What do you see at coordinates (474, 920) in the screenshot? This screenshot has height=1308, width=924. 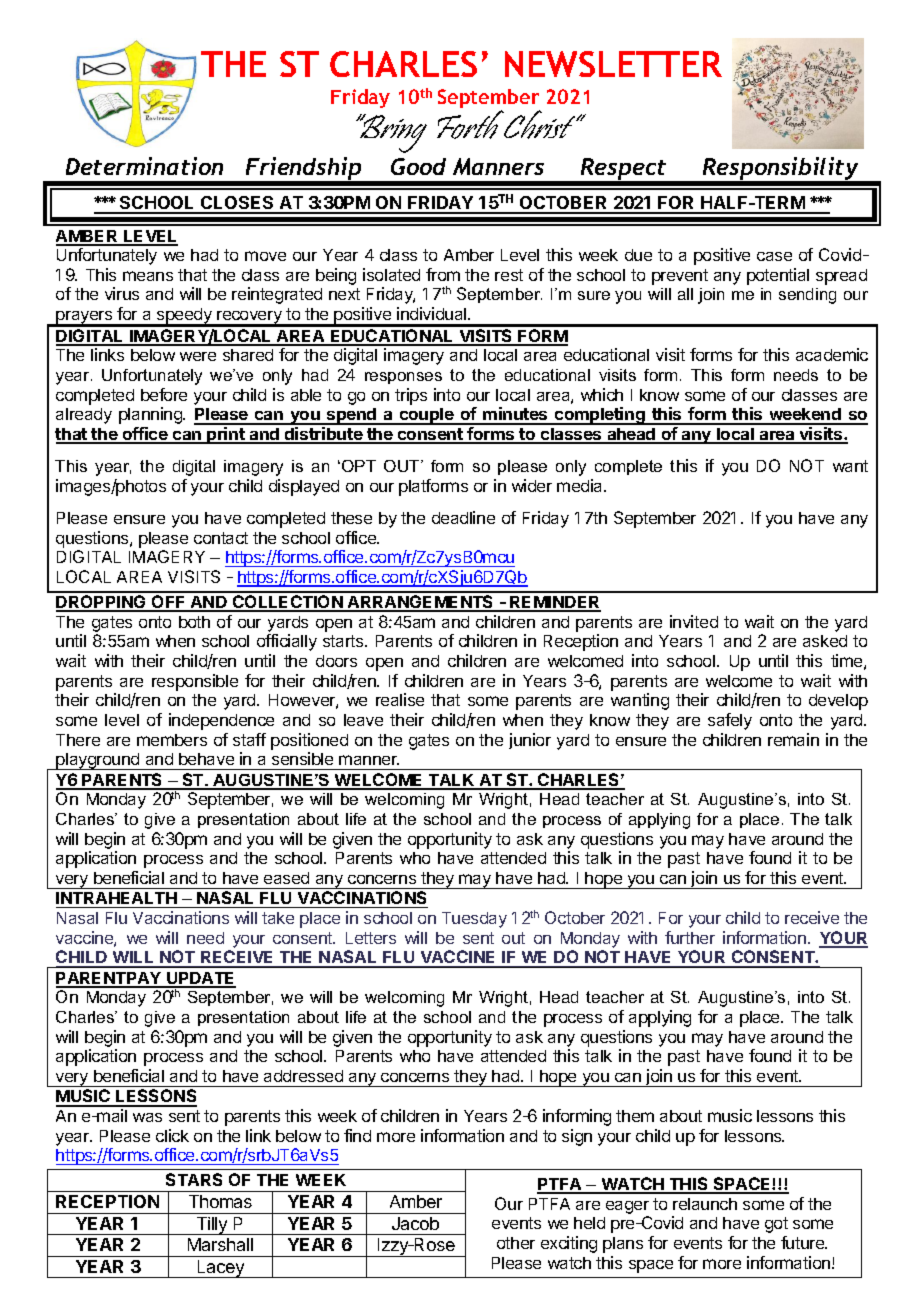 I see `Tuesday` at bounding box center [474, 920].
